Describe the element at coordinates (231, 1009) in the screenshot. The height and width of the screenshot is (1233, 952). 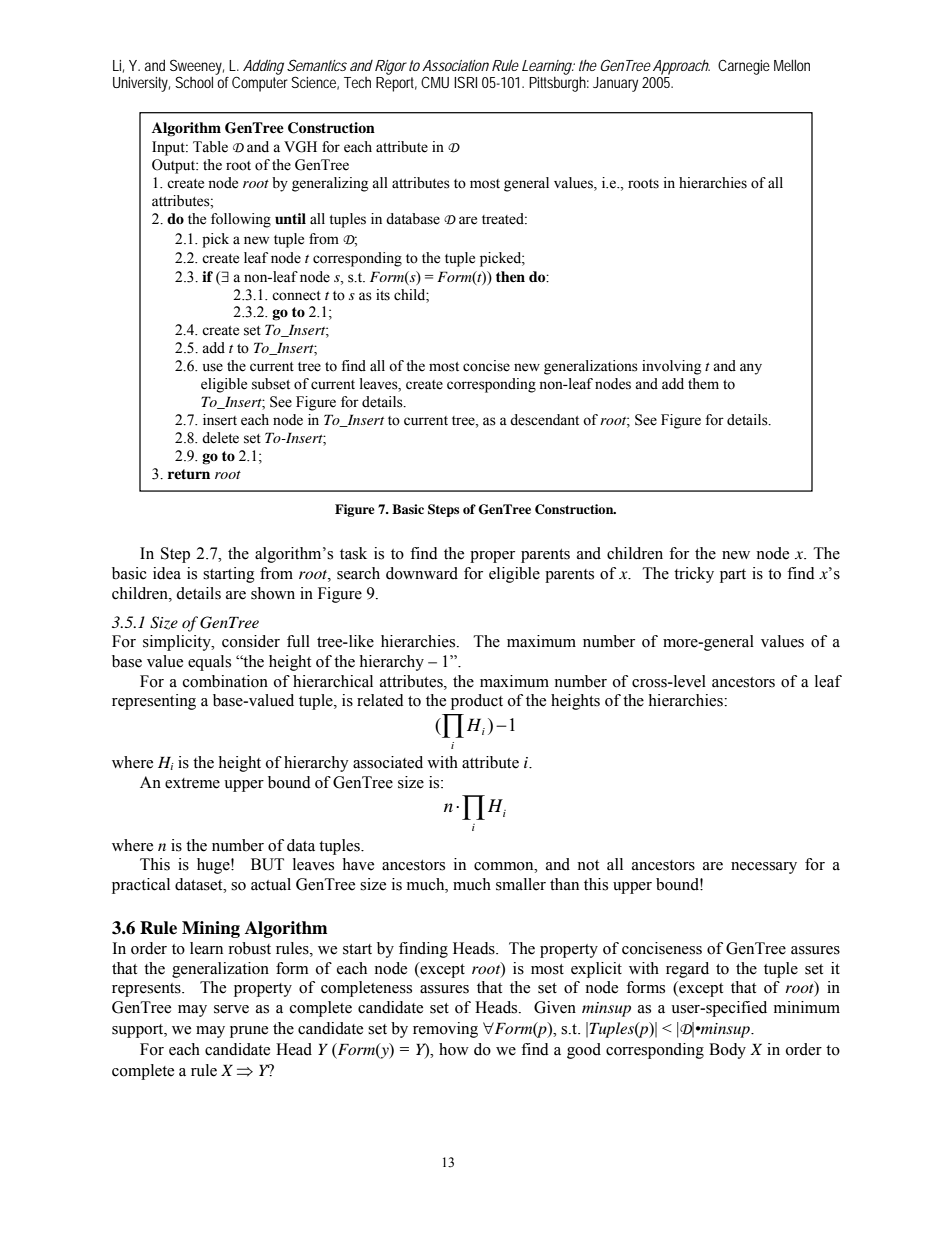
I see `serve` at that location.
